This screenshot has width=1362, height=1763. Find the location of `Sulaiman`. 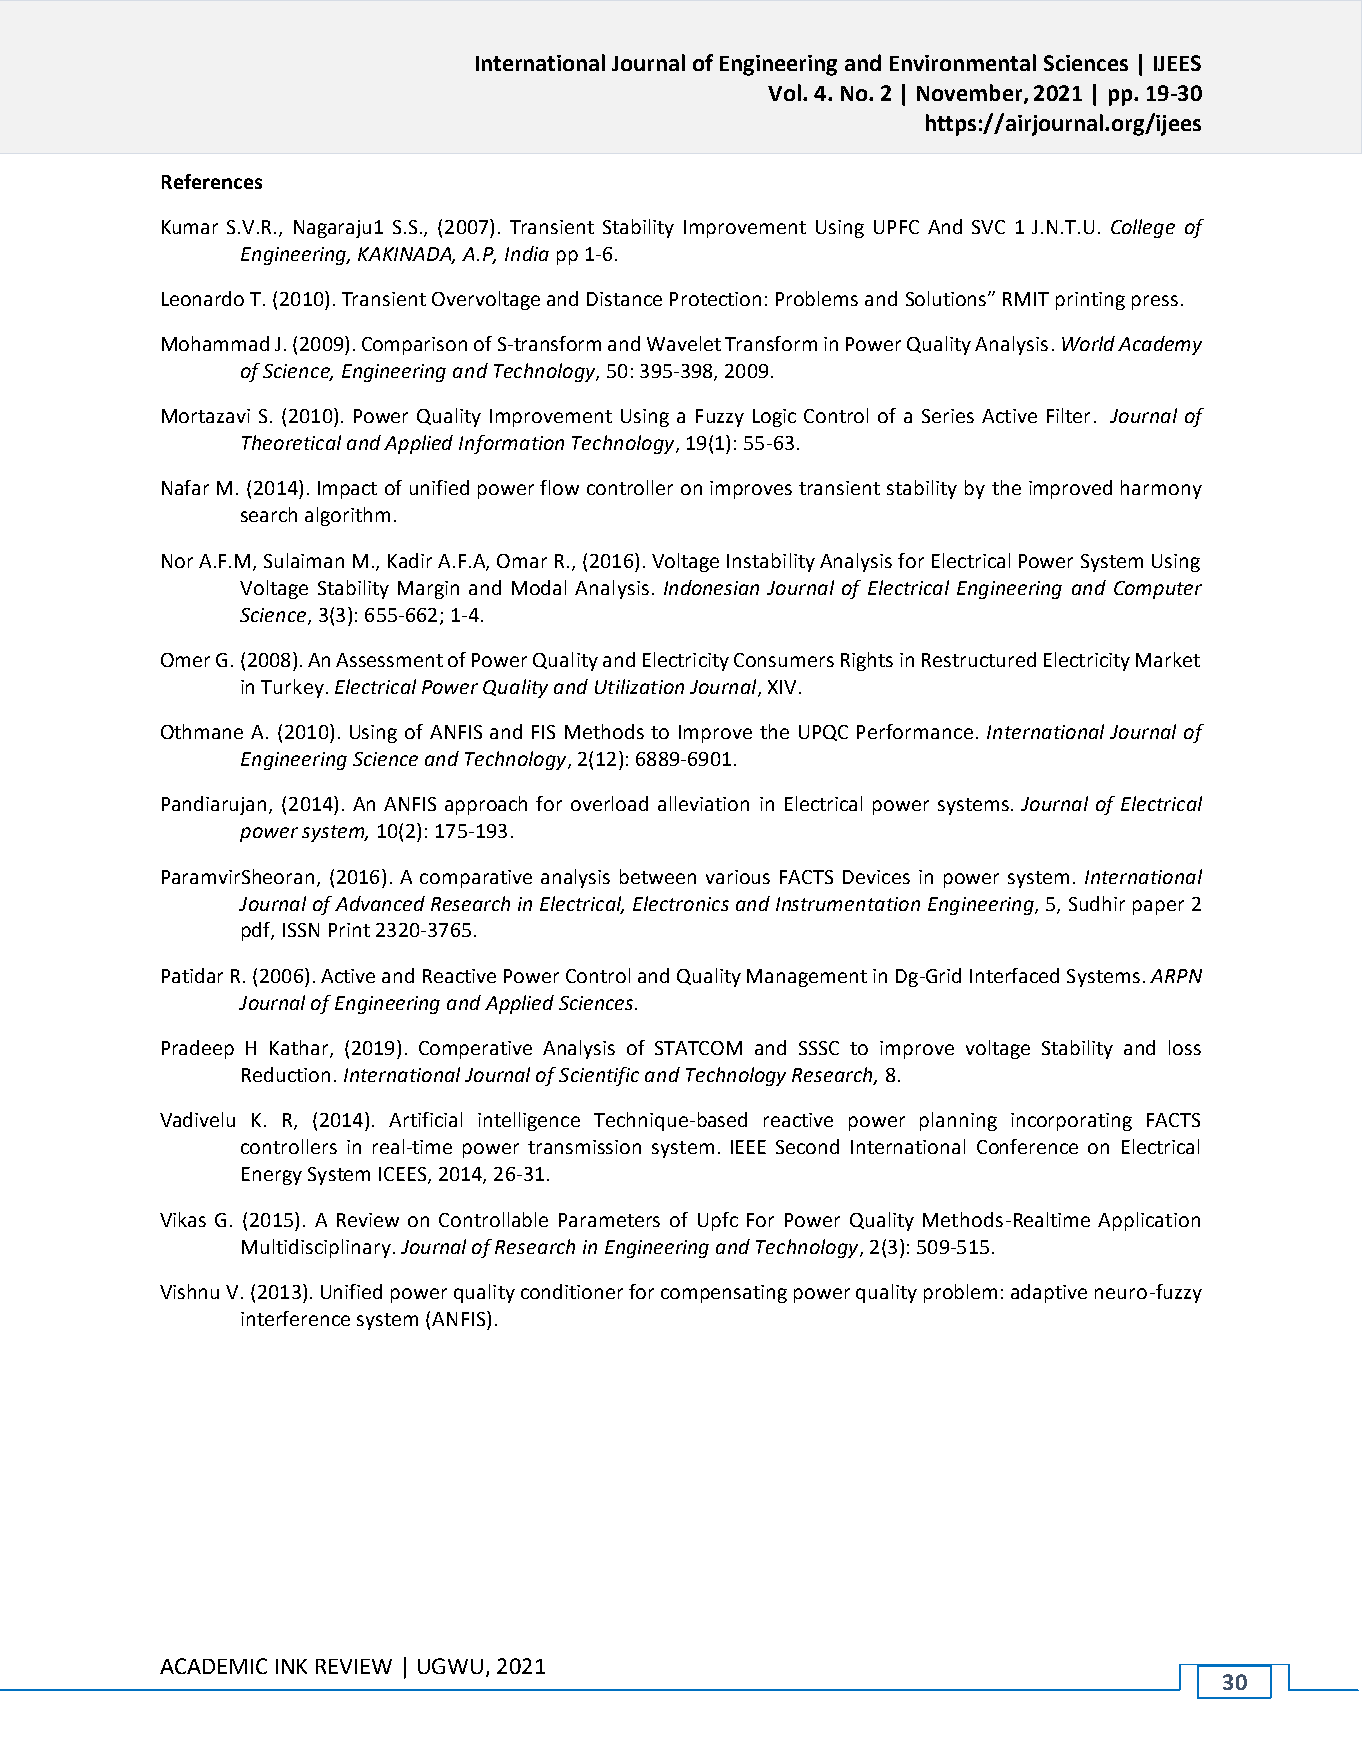

Sulaiman is located at coordinates (304, 560).
